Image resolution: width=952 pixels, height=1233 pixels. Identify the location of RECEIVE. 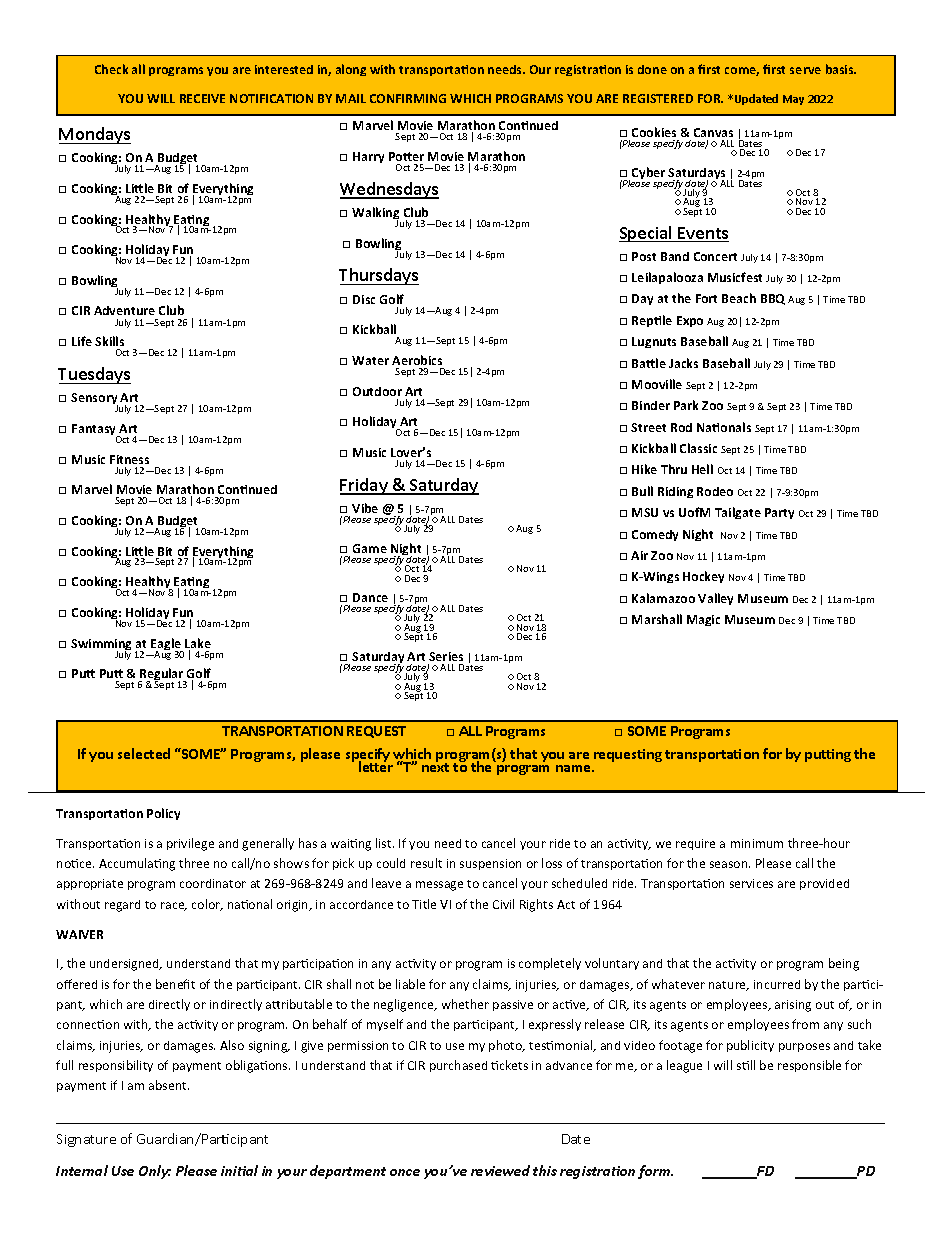
(202, 98).
